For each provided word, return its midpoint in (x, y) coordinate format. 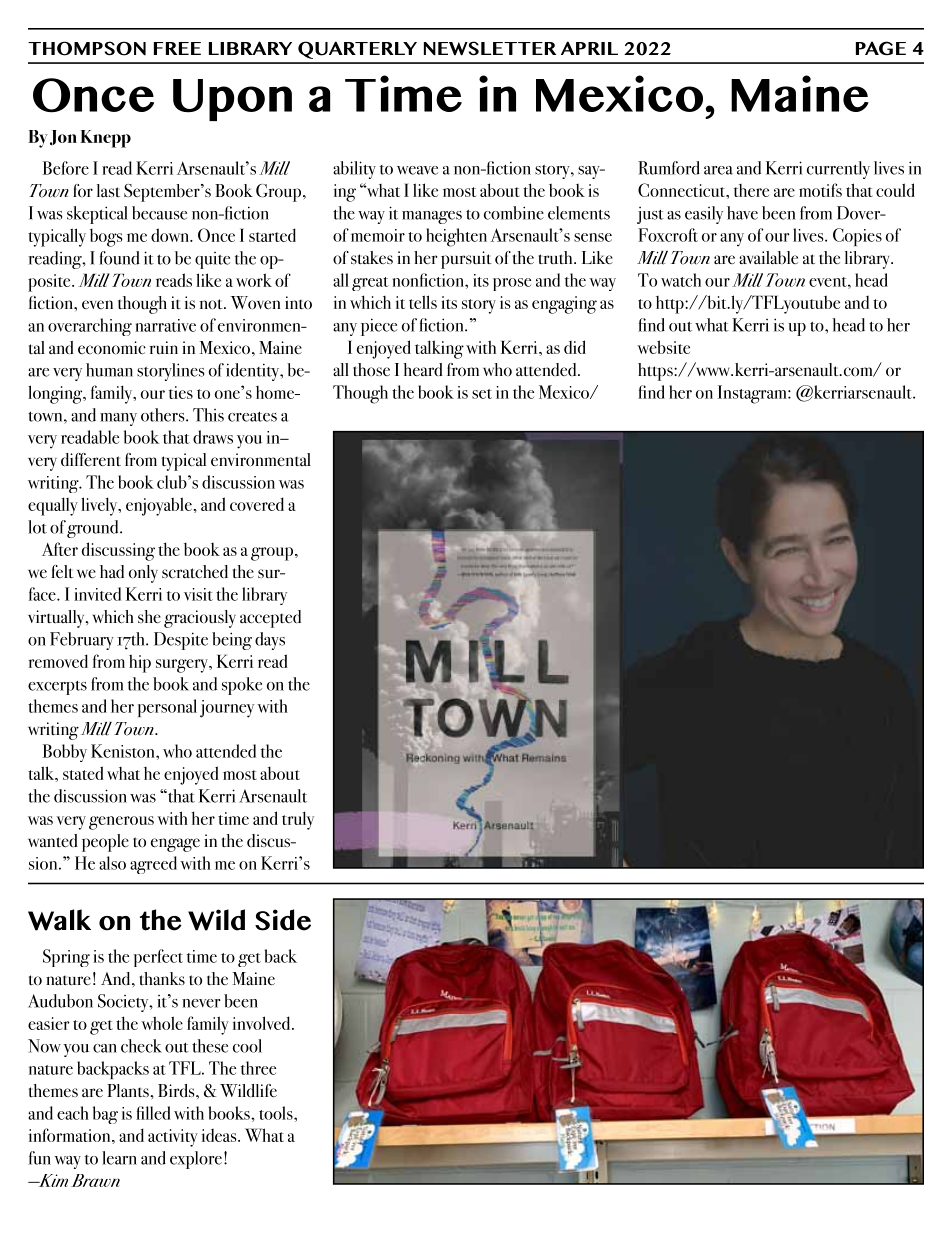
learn (119, 1158)
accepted (270, 619)
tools (277, 1113)
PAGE (881, 48)
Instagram (753, 394)
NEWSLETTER (490, 48)
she (149, 616)
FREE (177, 48)
